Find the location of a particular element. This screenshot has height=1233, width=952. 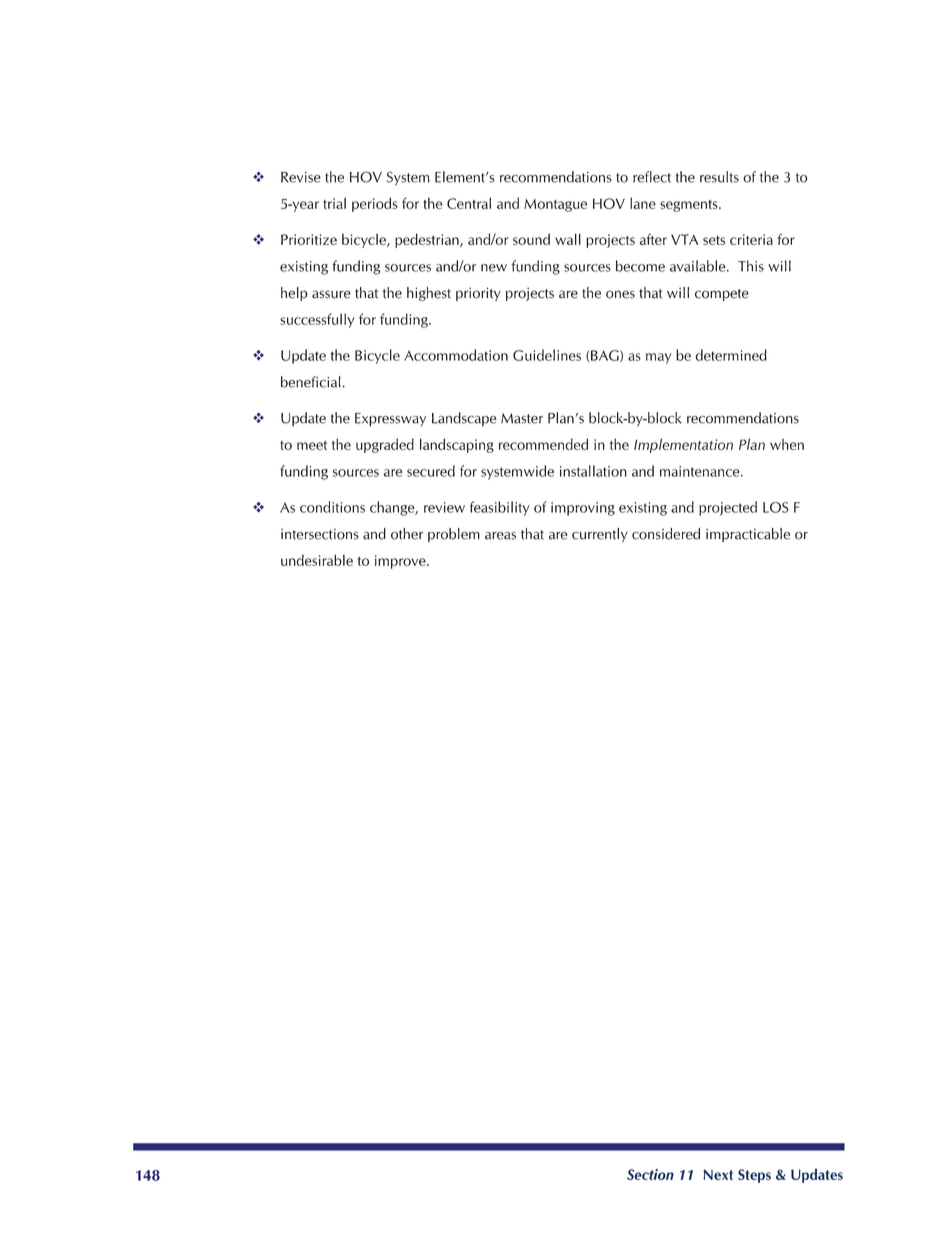

undesirable is located at coordinates (317, 560).
